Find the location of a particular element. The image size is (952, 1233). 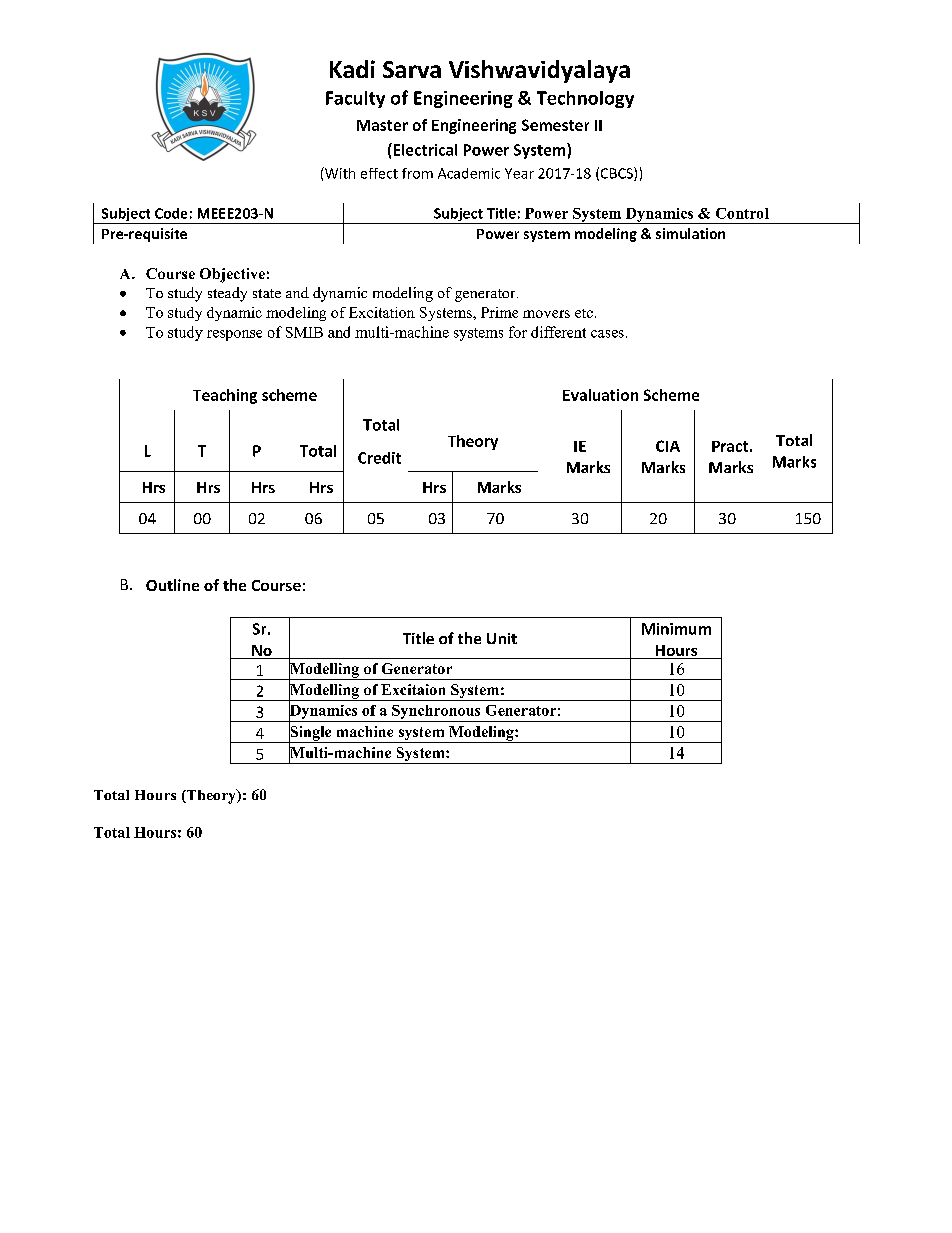

Unit is located at coordinates (502, 638).
